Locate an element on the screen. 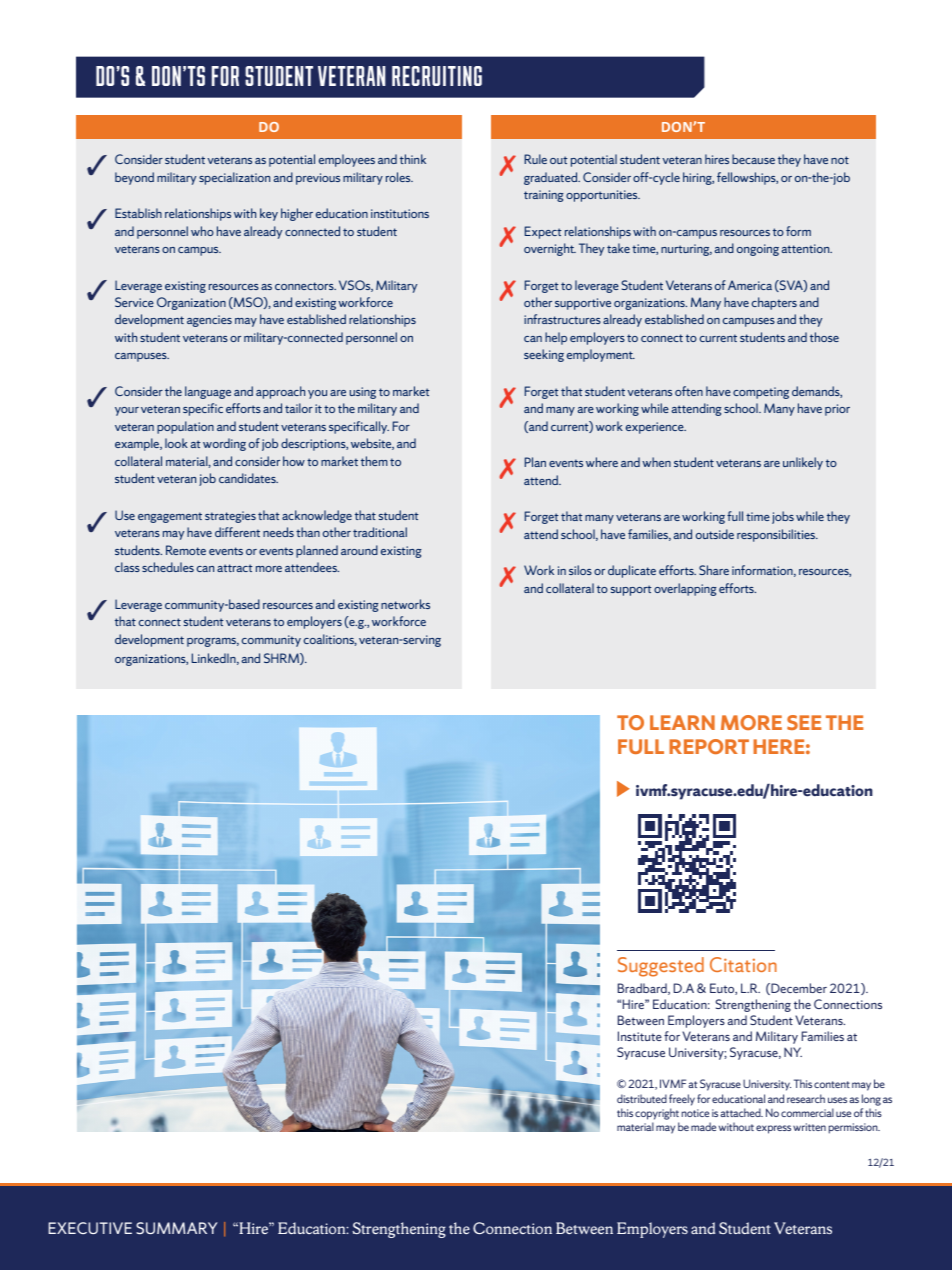 The height and width of the screenshot is (1270, 952). overlapping is located at coordinates (685, 589).
